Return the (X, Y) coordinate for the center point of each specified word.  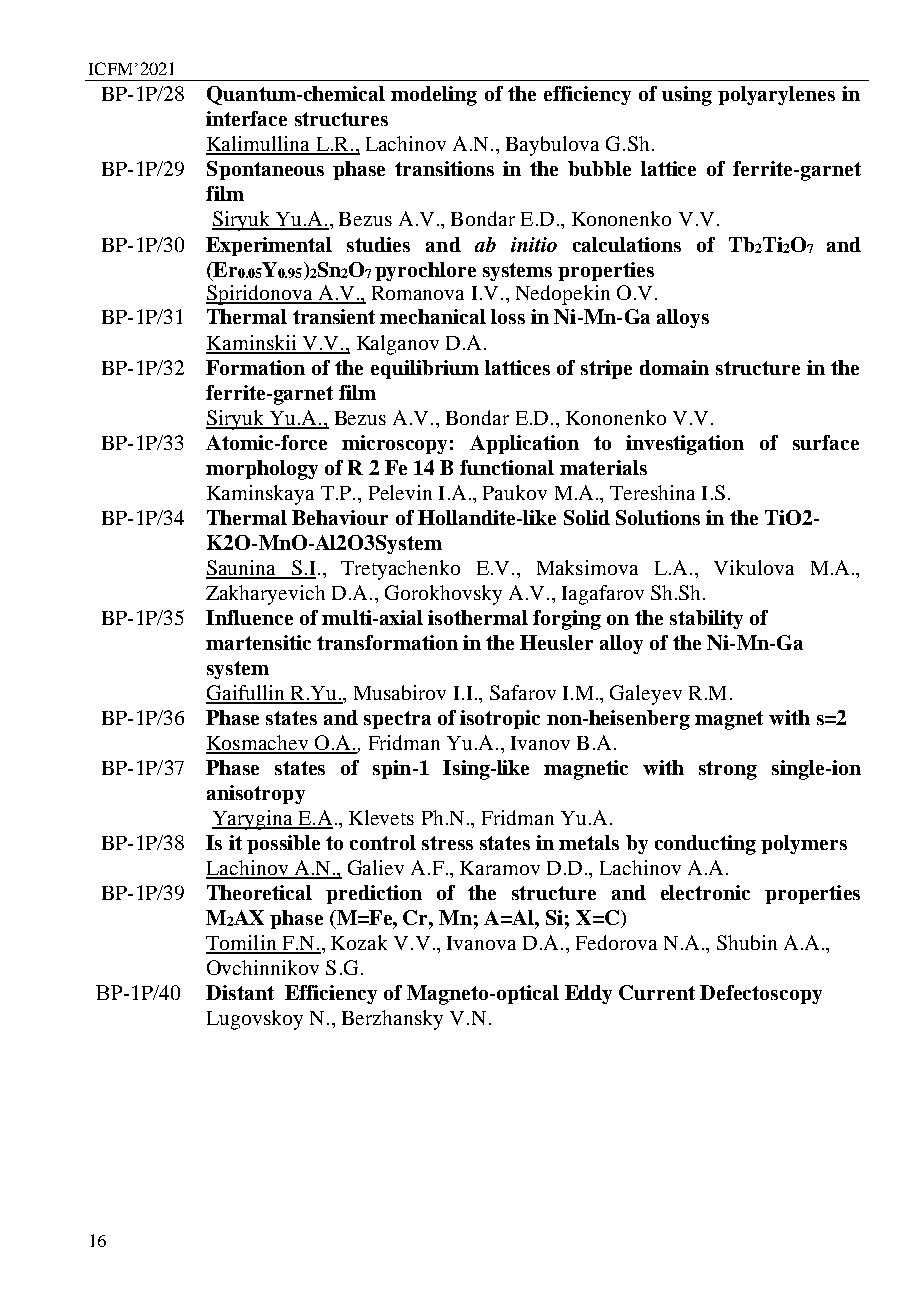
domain (674, 367)
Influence (249, 617)
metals (589, 842)
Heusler (556, 642)
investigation (685, 445)
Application (524, 444)
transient (334, 316)
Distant (240, 992)
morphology (262, 470)
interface (246, 118)
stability (706, 619)
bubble (599, 168)
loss (508, 316)
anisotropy (256, 794)
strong (728, 770)
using (687, 96)
